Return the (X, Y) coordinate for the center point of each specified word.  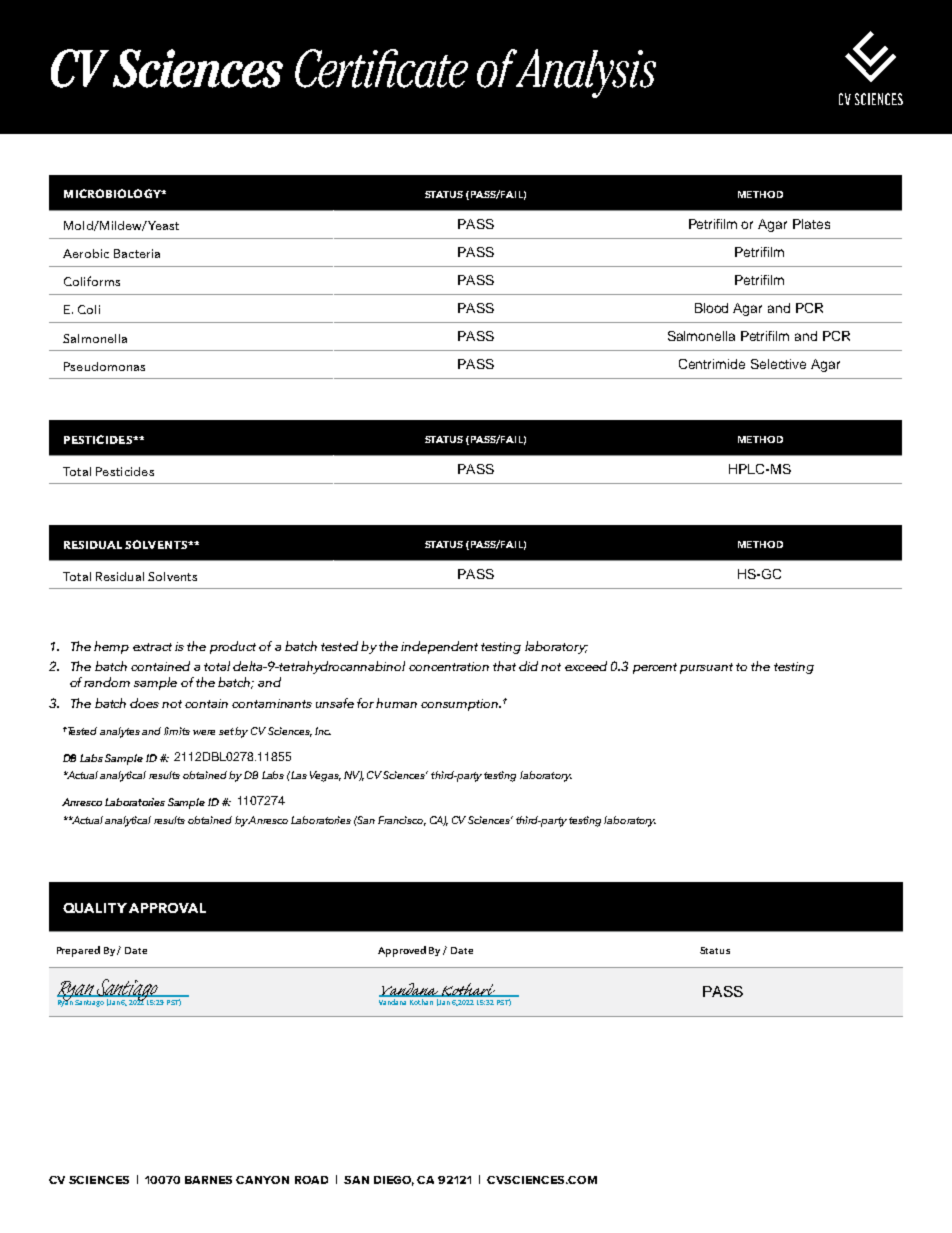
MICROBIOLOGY (113, 193)
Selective (778, 364)
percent (655, 668)
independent (439, 647)
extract (152, 647)
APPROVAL (167, 908)
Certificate (381, 68)
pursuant (706, 668)
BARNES (208, 1180)
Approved (402, 951)
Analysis (584, 73)
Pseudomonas (104, 366)
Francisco (402, 821)
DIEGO (394, 1181)
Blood (711, 308)
